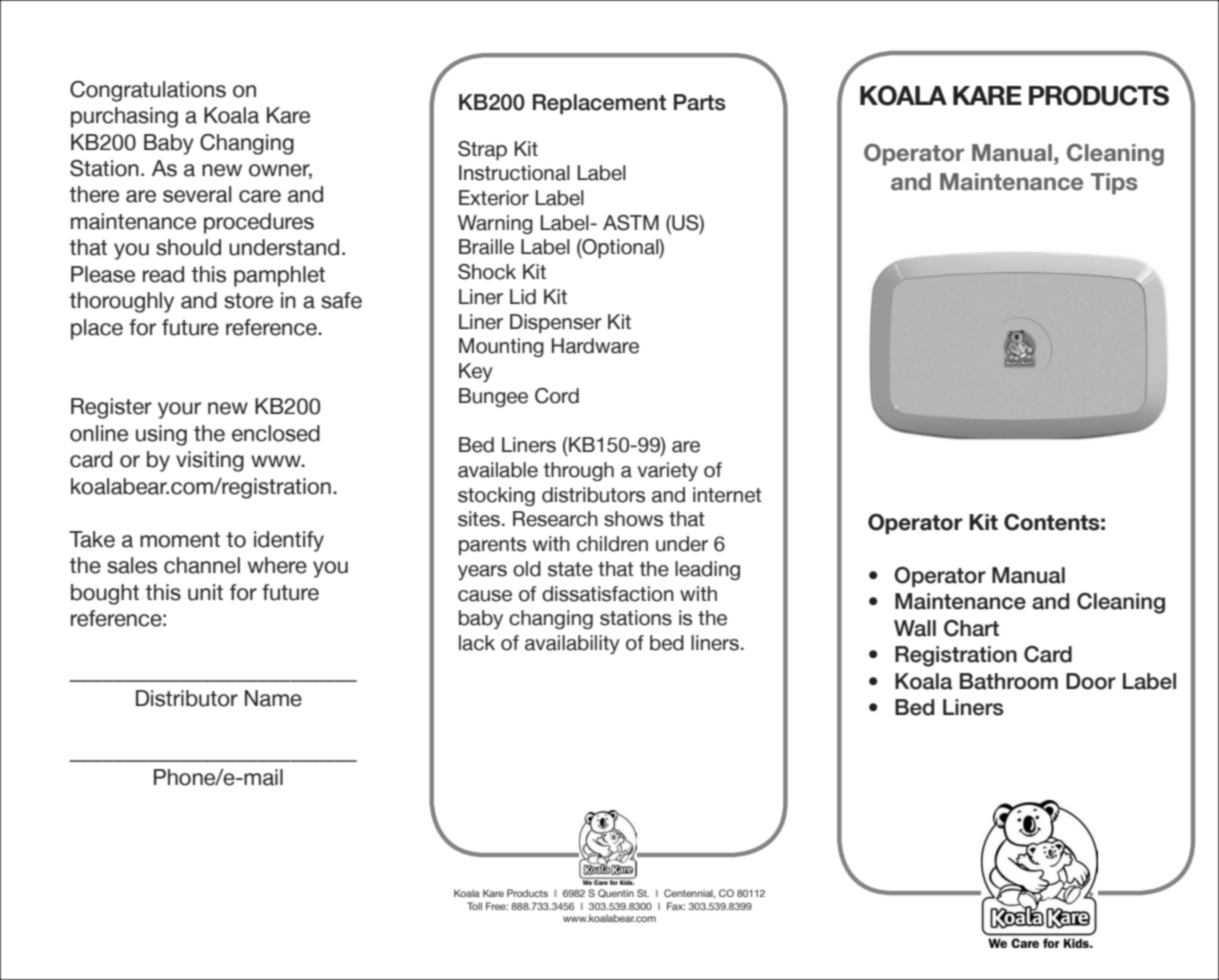  What do you see at coordinates (572, 644) in the screenshot?
I see `availability` at bounding box center [572, 644].
